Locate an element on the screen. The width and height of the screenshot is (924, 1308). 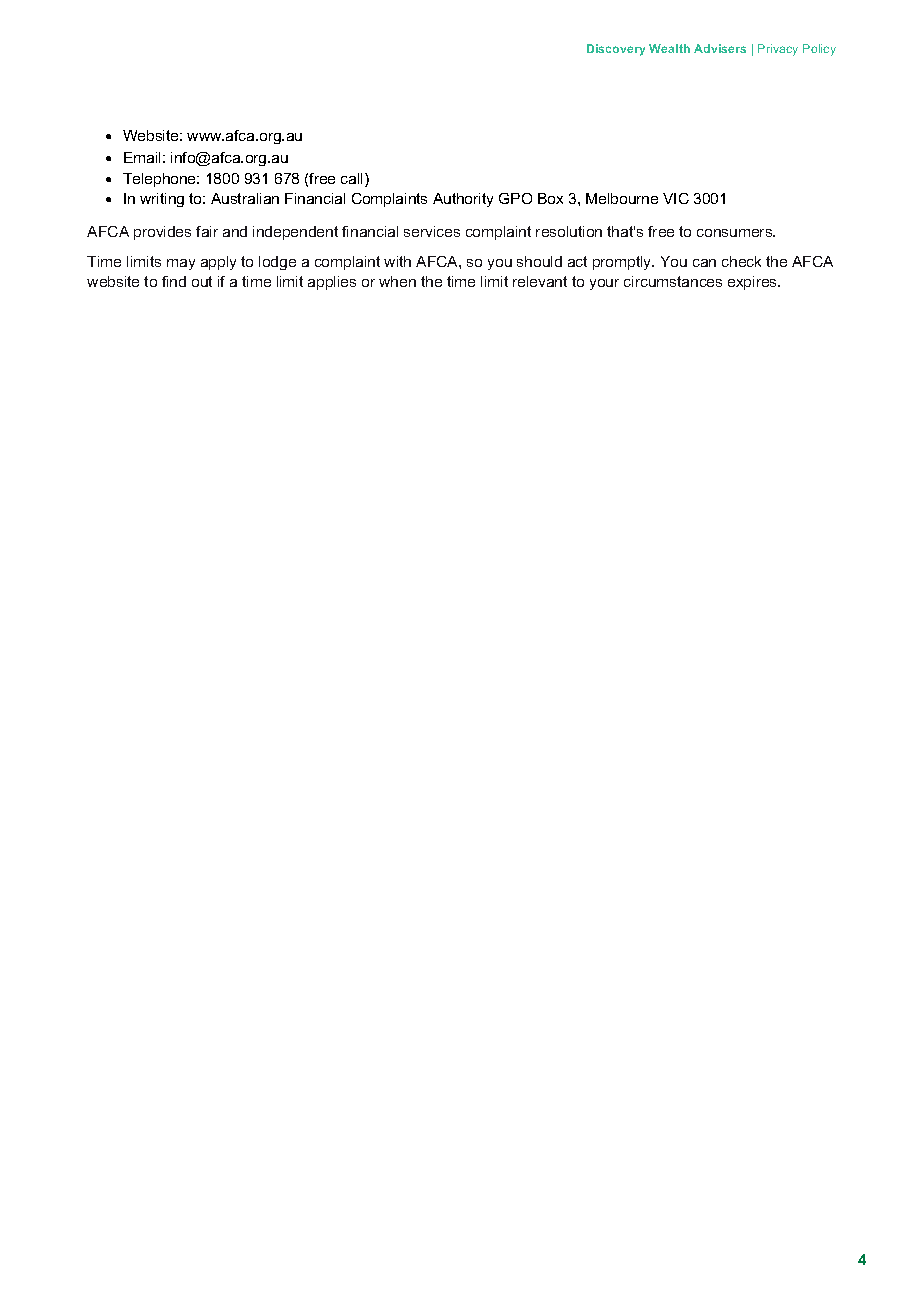
call is located at coordinates (351, 178).
